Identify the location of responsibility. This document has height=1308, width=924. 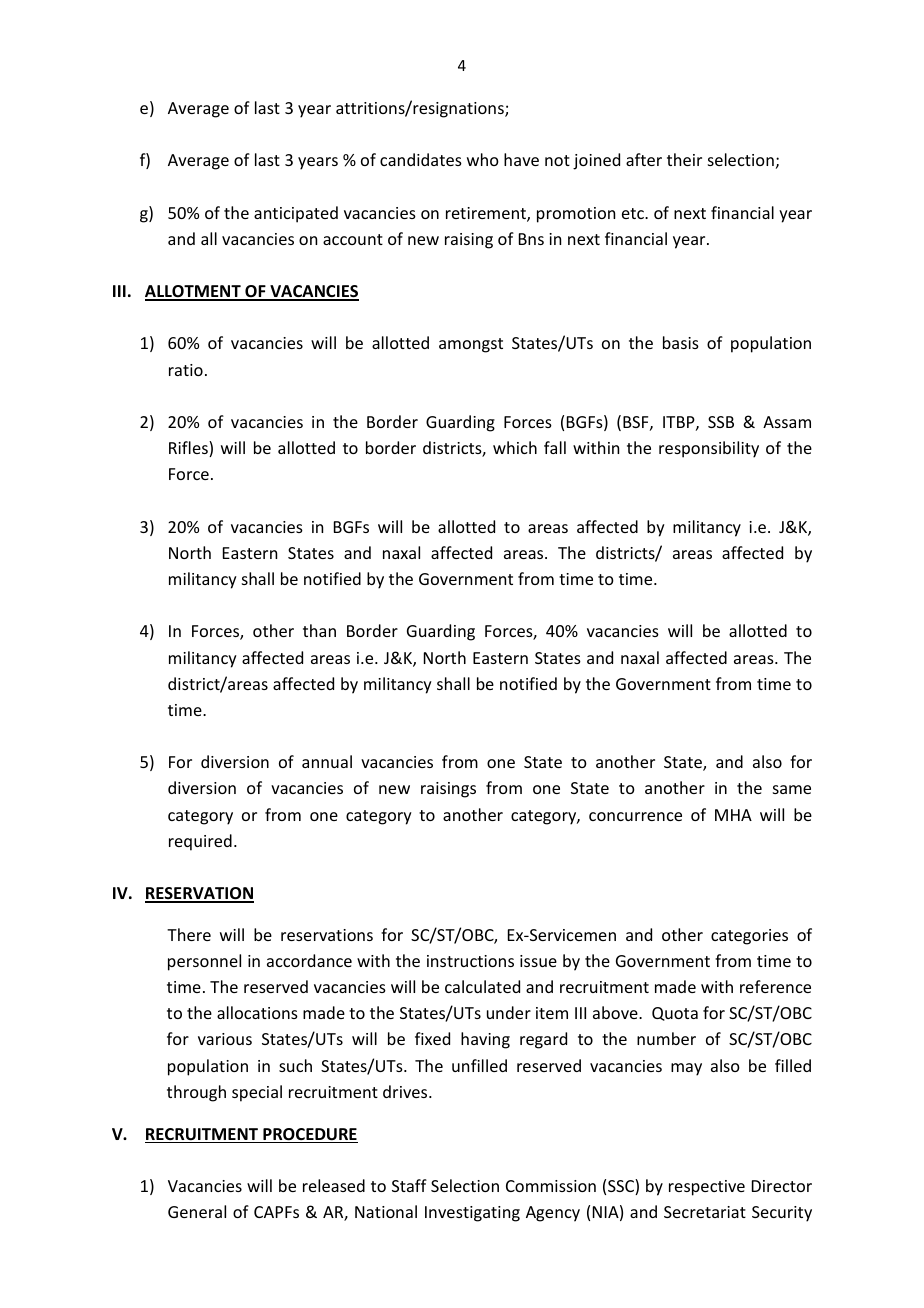
(709, 449).
